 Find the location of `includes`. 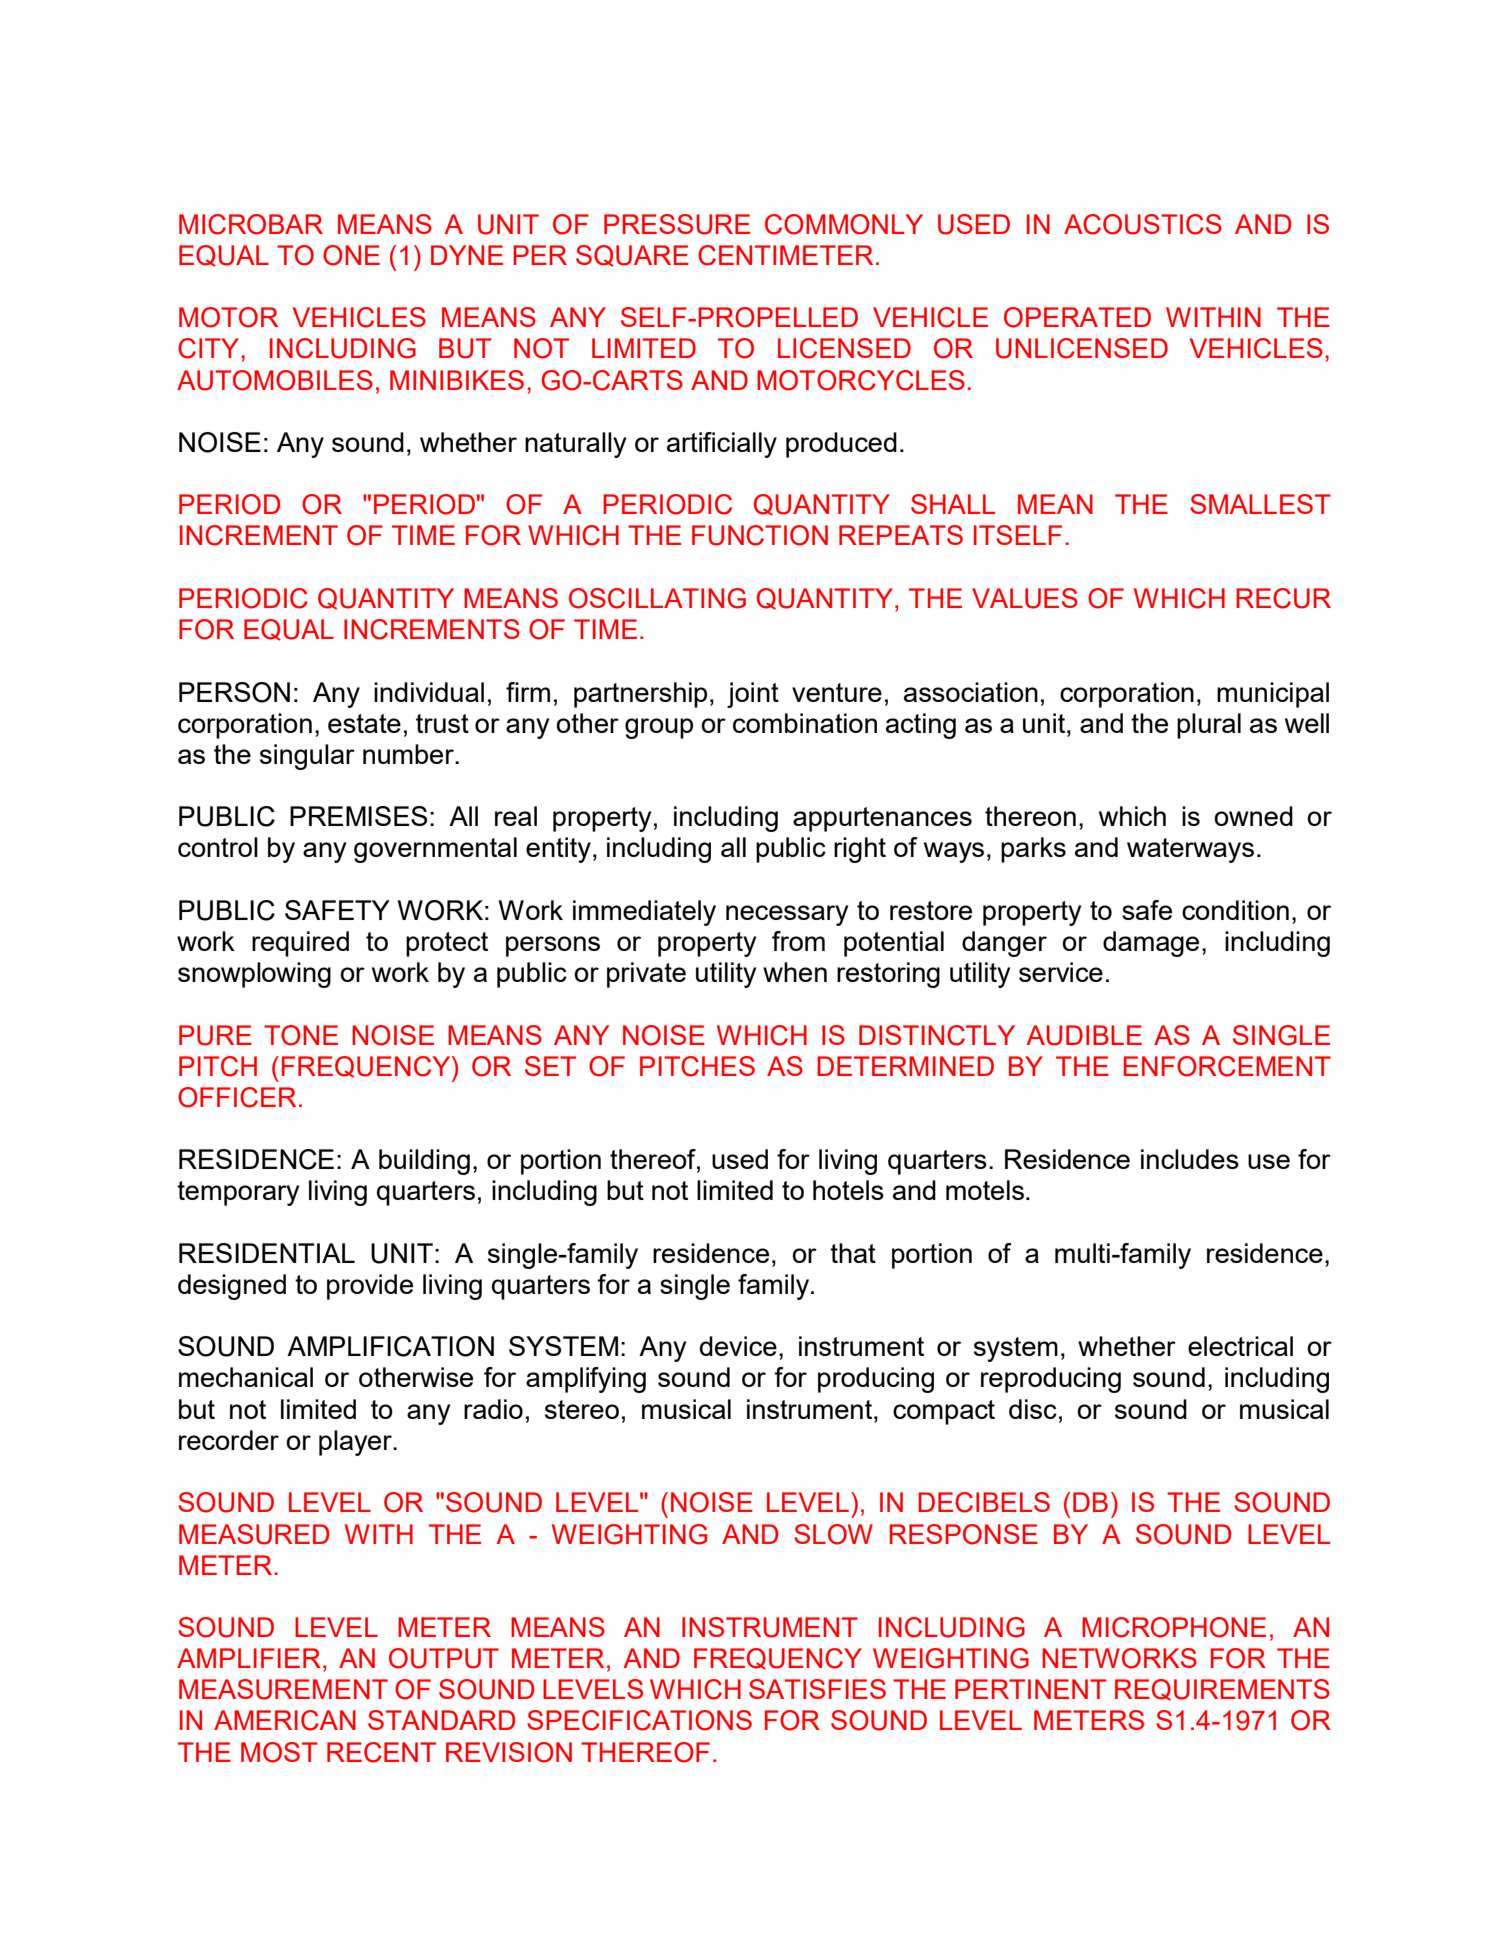

includes is located at coordinates (1190, 1159).
